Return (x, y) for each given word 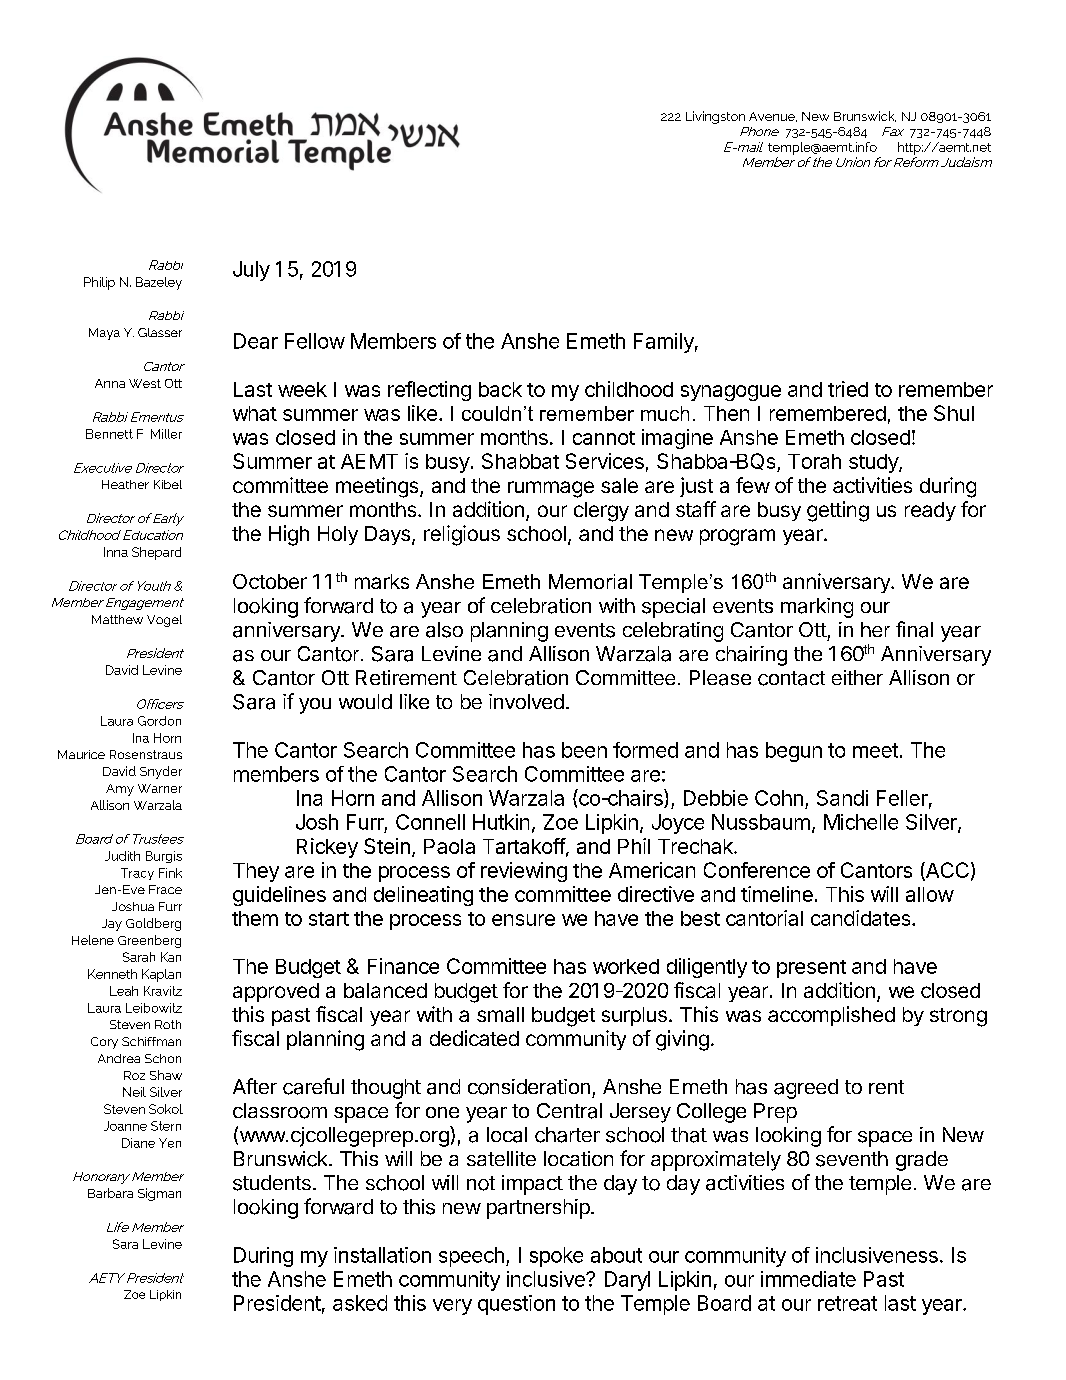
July (251, 271)
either (857, 677)
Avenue (773, 117)
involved (526, 701)
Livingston (715, 117)
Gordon (159, 721)
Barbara (110, 1193)
